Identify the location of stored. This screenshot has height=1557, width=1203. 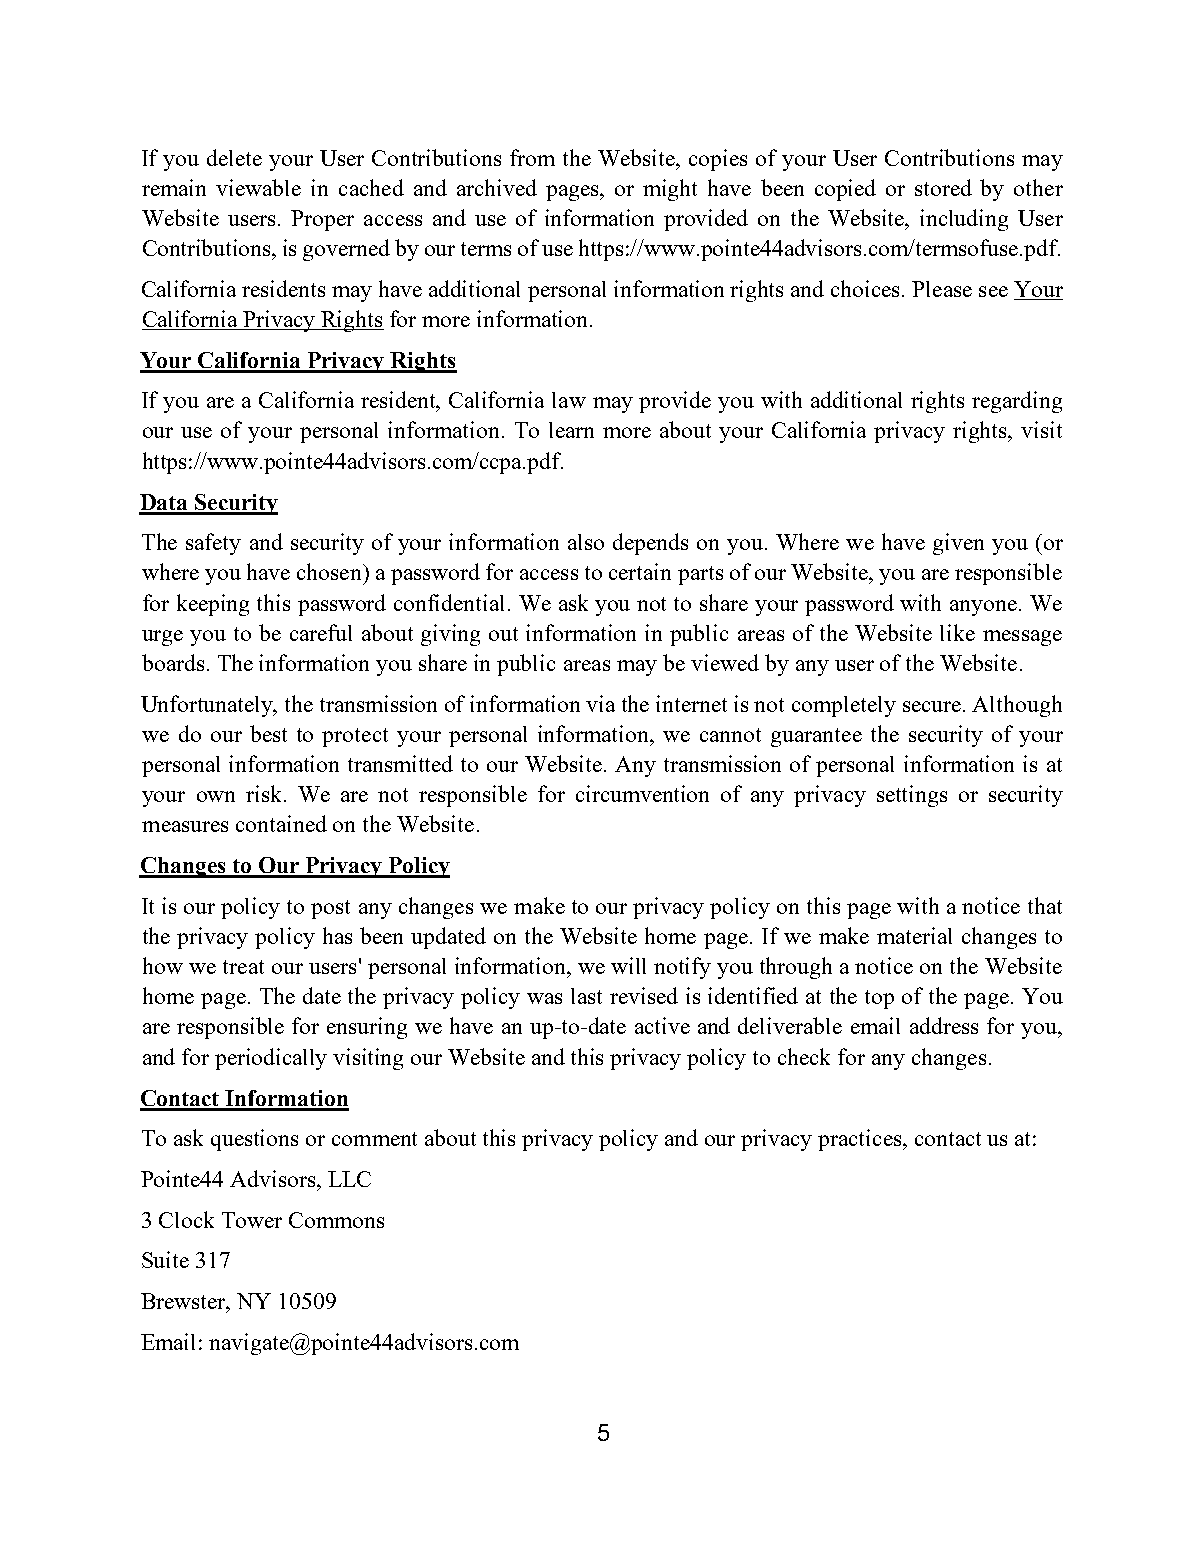
(943, 187).
